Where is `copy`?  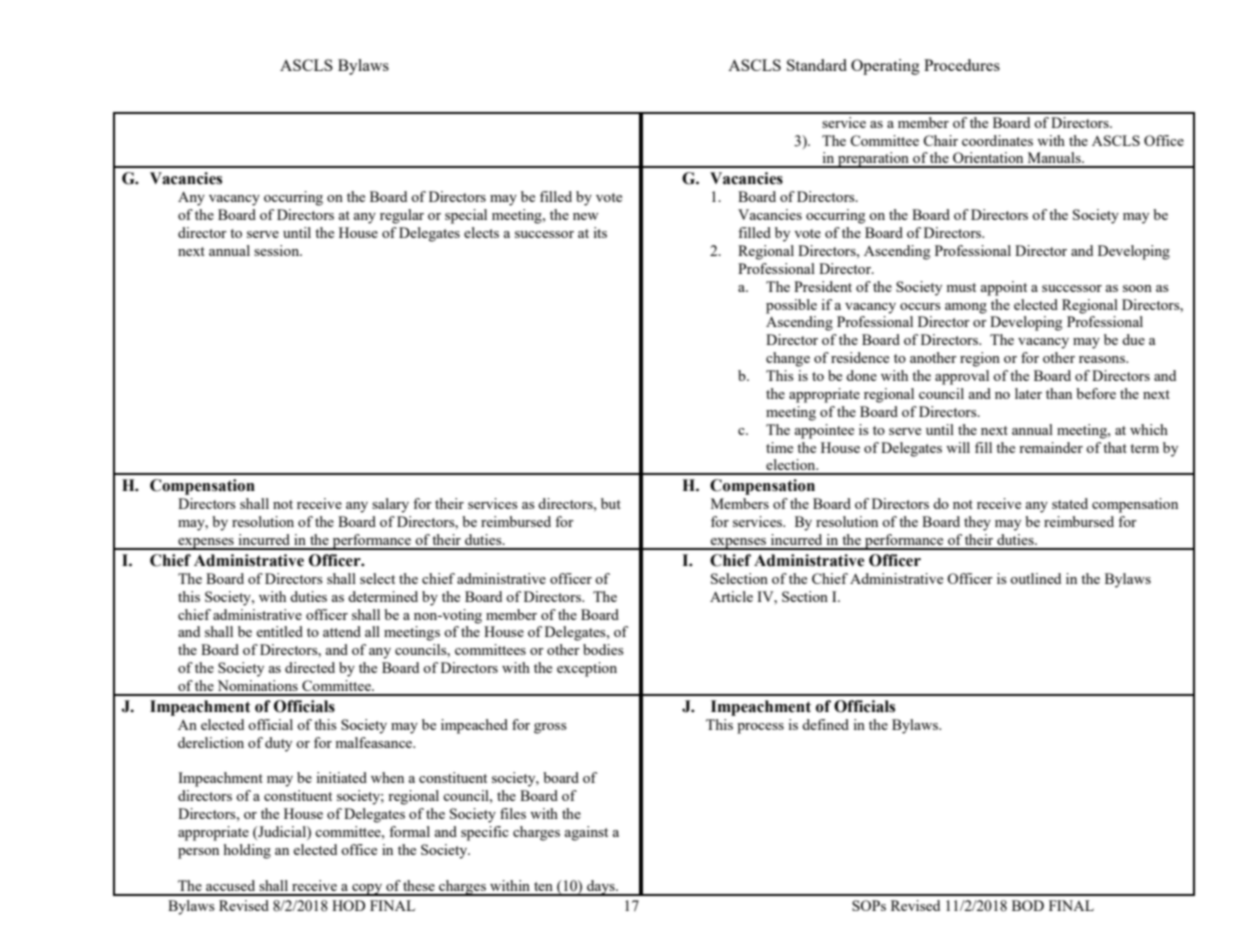
copy is located at coordinates (367, 890).
